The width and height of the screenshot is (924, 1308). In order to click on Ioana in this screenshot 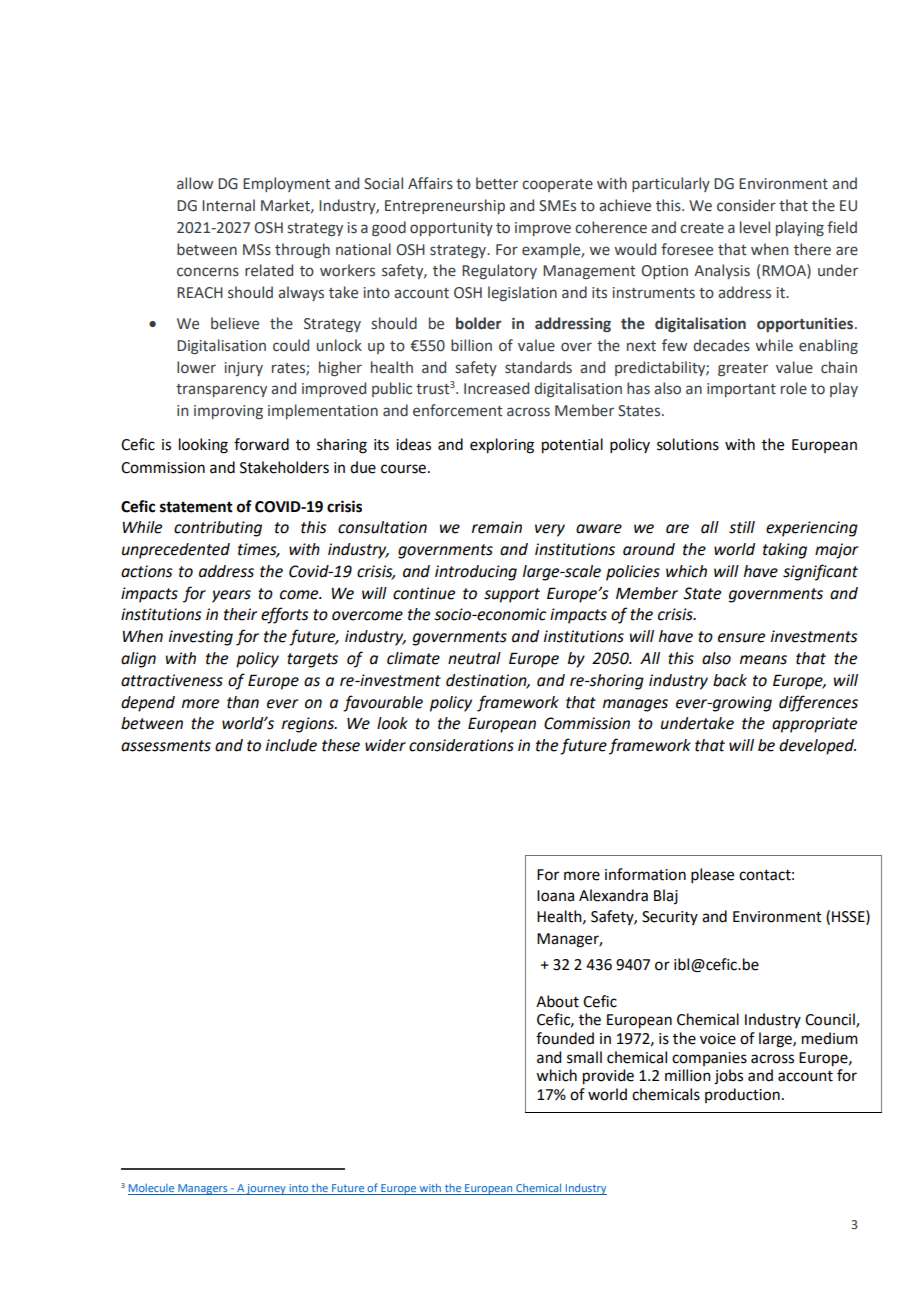, I will do `click(555, 896)`.
